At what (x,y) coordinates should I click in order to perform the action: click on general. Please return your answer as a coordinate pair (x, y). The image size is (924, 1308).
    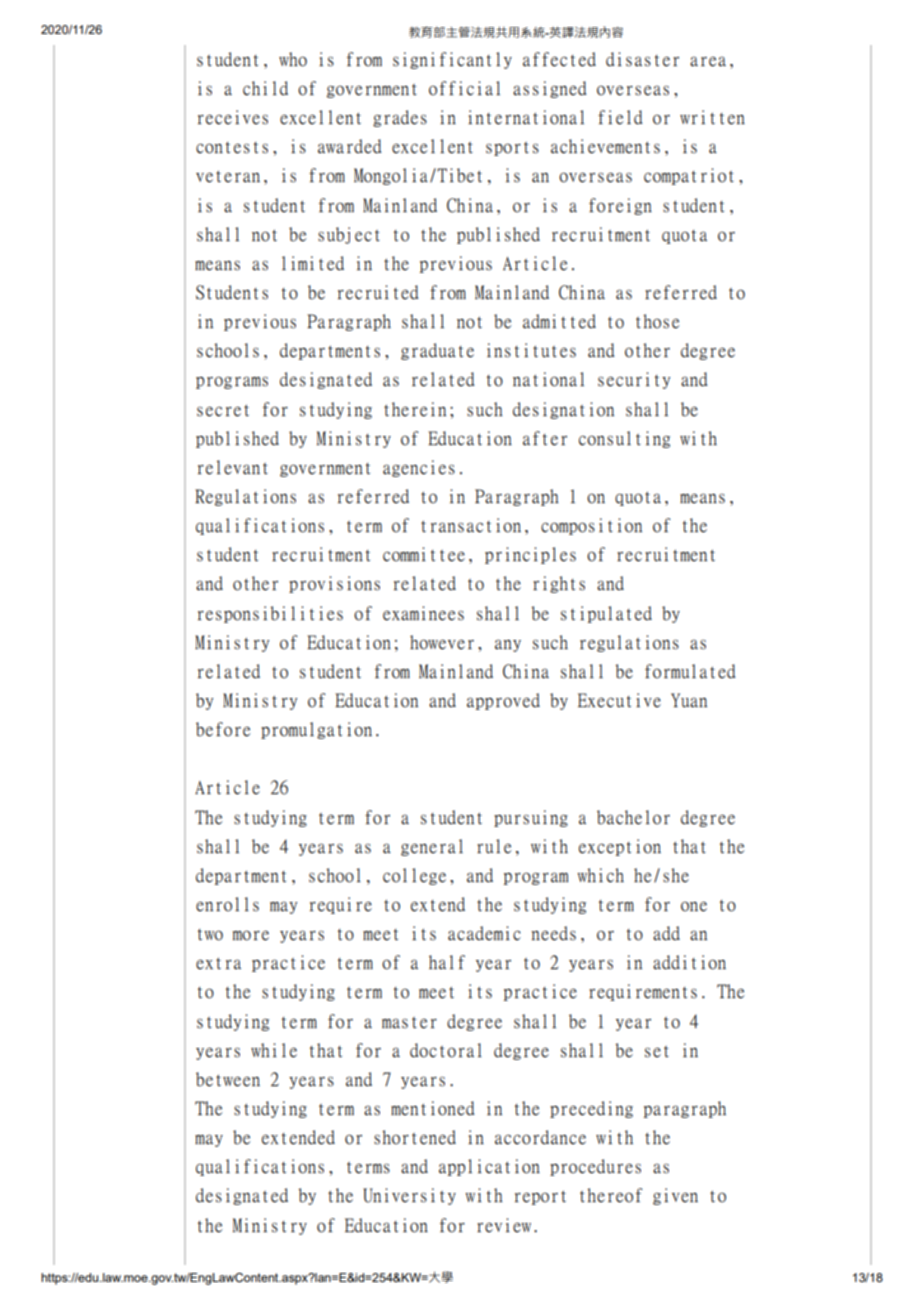
    Looking at the image, I should click on (432, 847).
